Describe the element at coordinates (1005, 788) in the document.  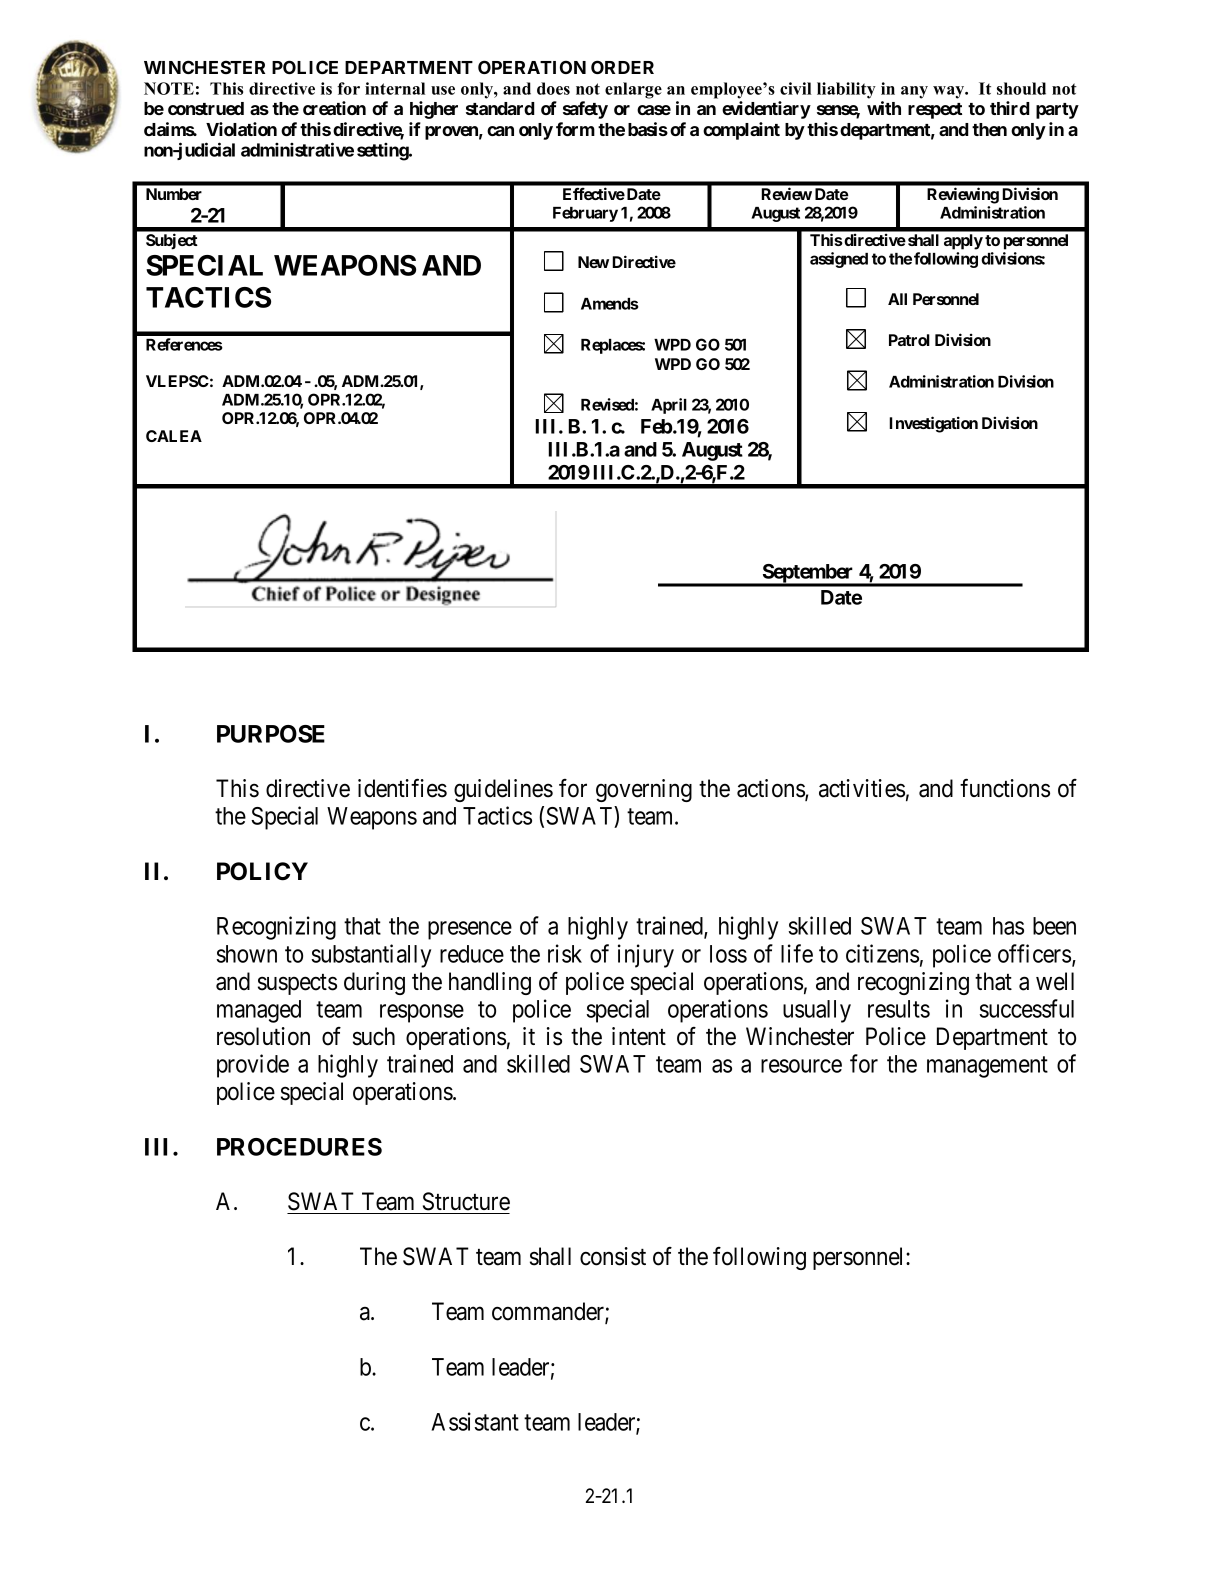
I see `functions` at that location.
